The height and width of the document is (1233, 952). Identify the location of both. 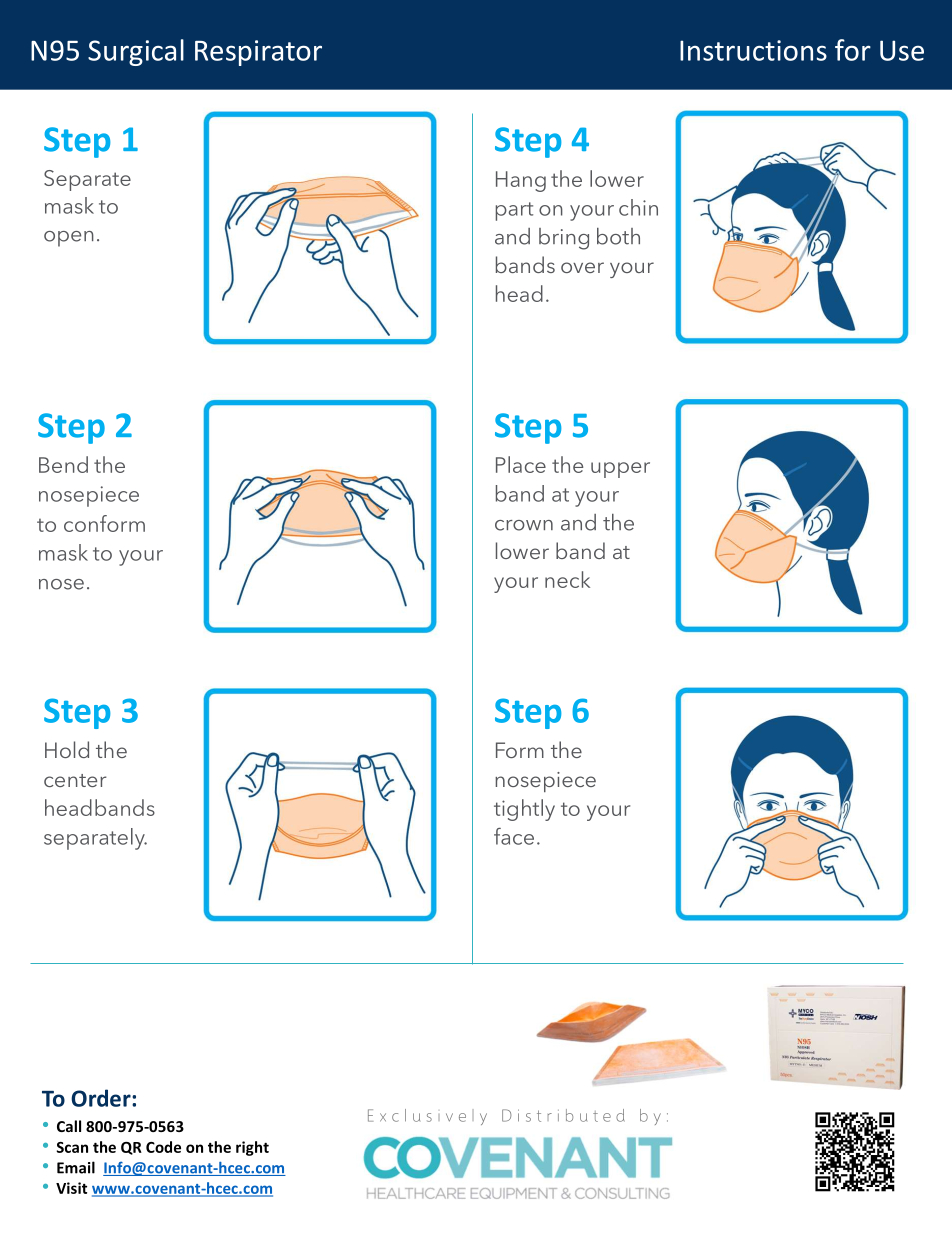
(618, 236).
